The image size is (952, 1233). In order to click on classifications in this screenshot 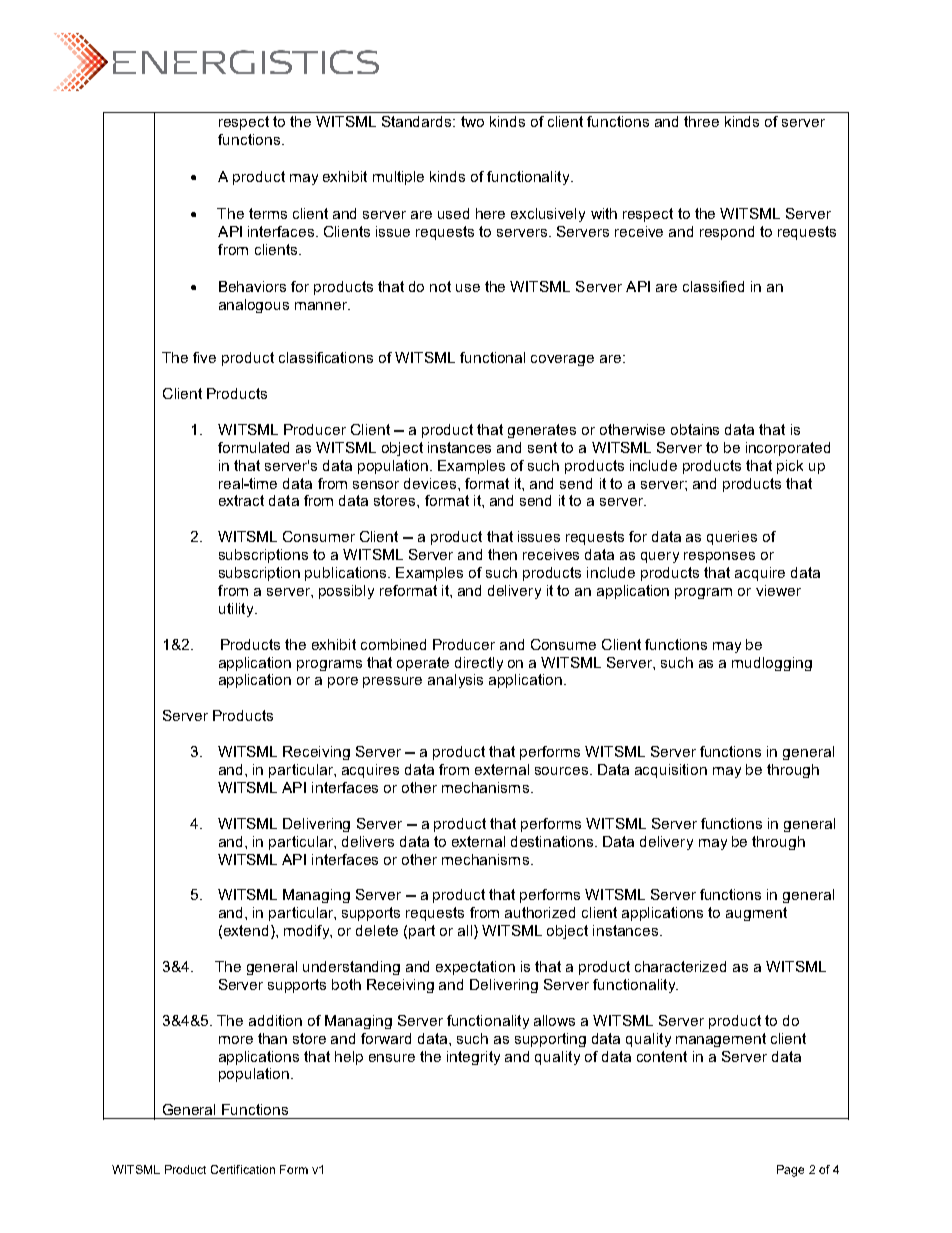, I will do `click(326, 357)`.
